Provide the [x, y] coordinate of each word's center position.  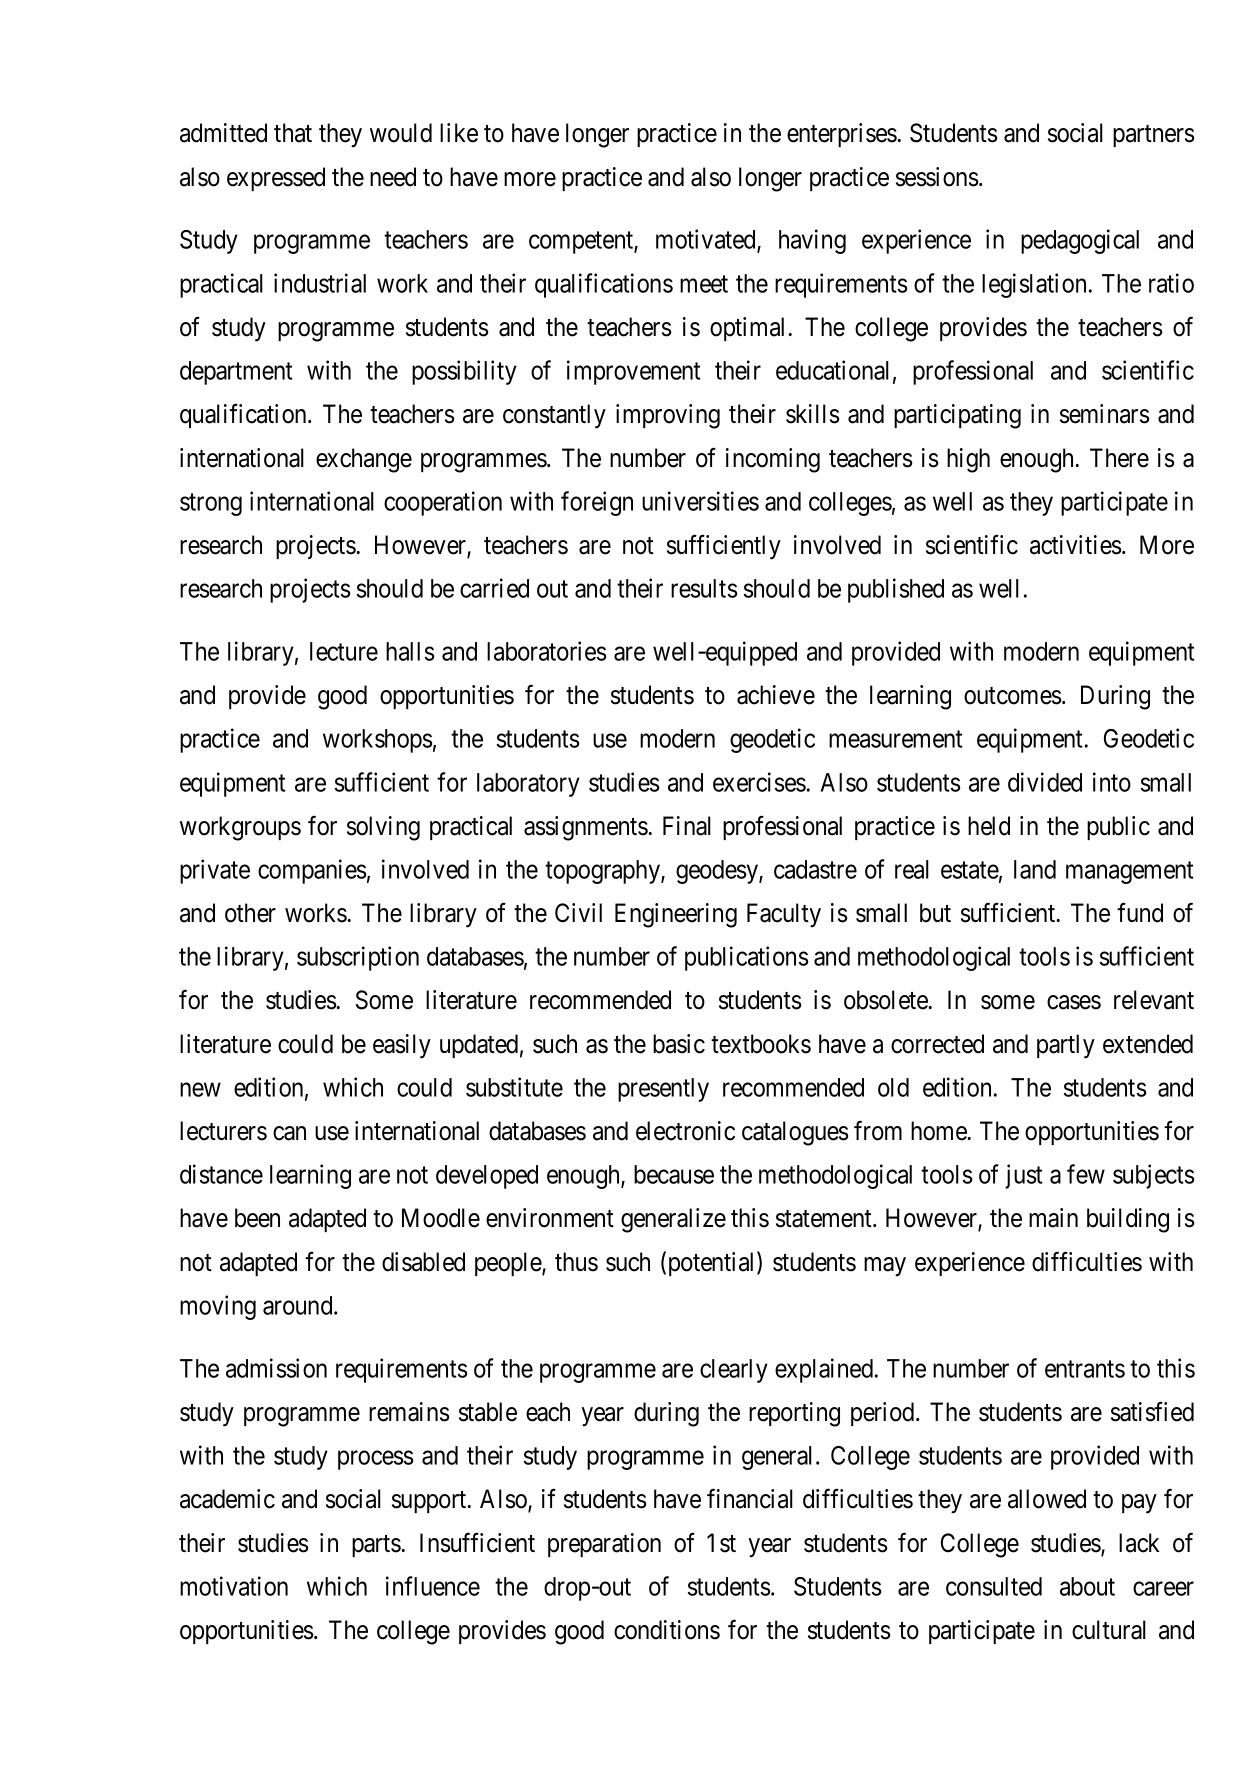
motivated [707, 240]
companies [312, 871]
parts [377, 1546]
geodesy [718, 872]
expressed [276, 179]
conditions [667, 1630]
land [1035, 869]
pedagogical [1080, 241]
